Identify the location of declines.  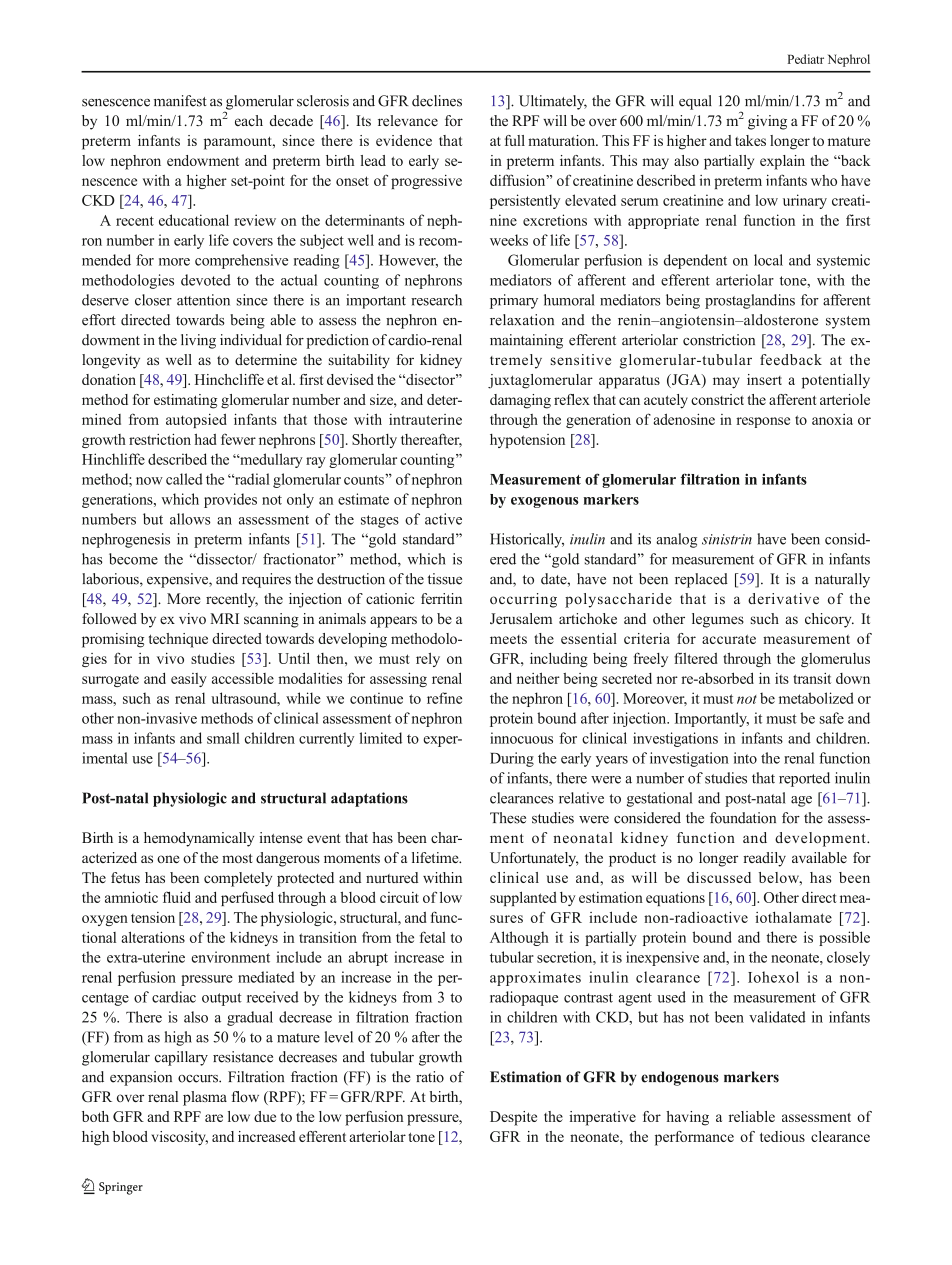
(437, 101).
